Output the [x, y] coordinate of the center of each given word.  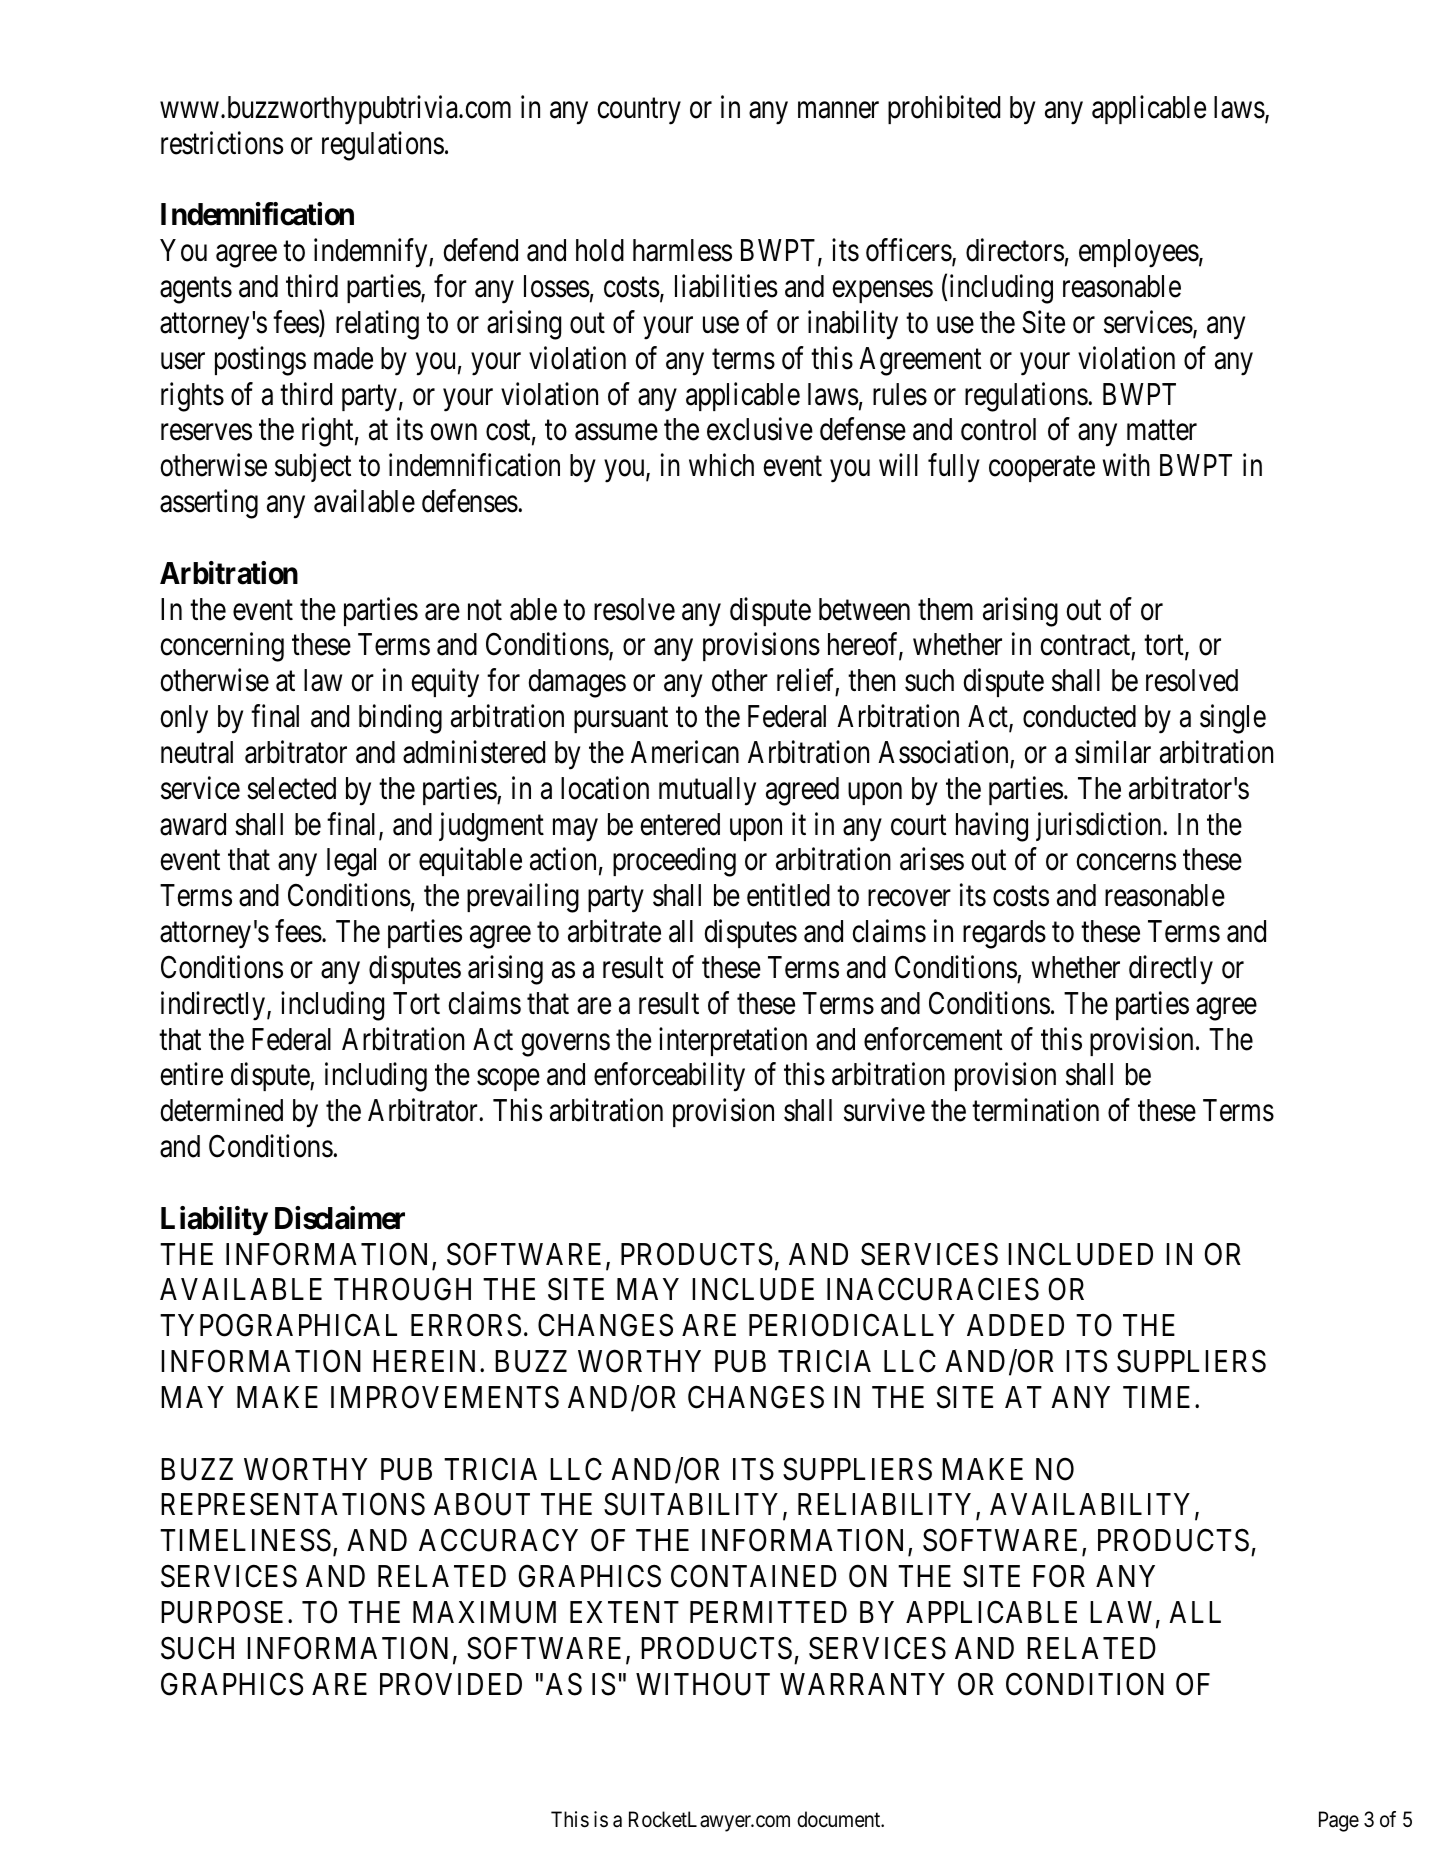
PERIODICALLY [852, 1325]
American [685, 752]
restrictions [222, 143]
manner [838, 110]
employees [1139, 253]
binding [400, 719]
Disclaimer [340, 1218]
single [1233, 719]
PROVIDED [451, 1684]
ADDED [1015, 1325]
